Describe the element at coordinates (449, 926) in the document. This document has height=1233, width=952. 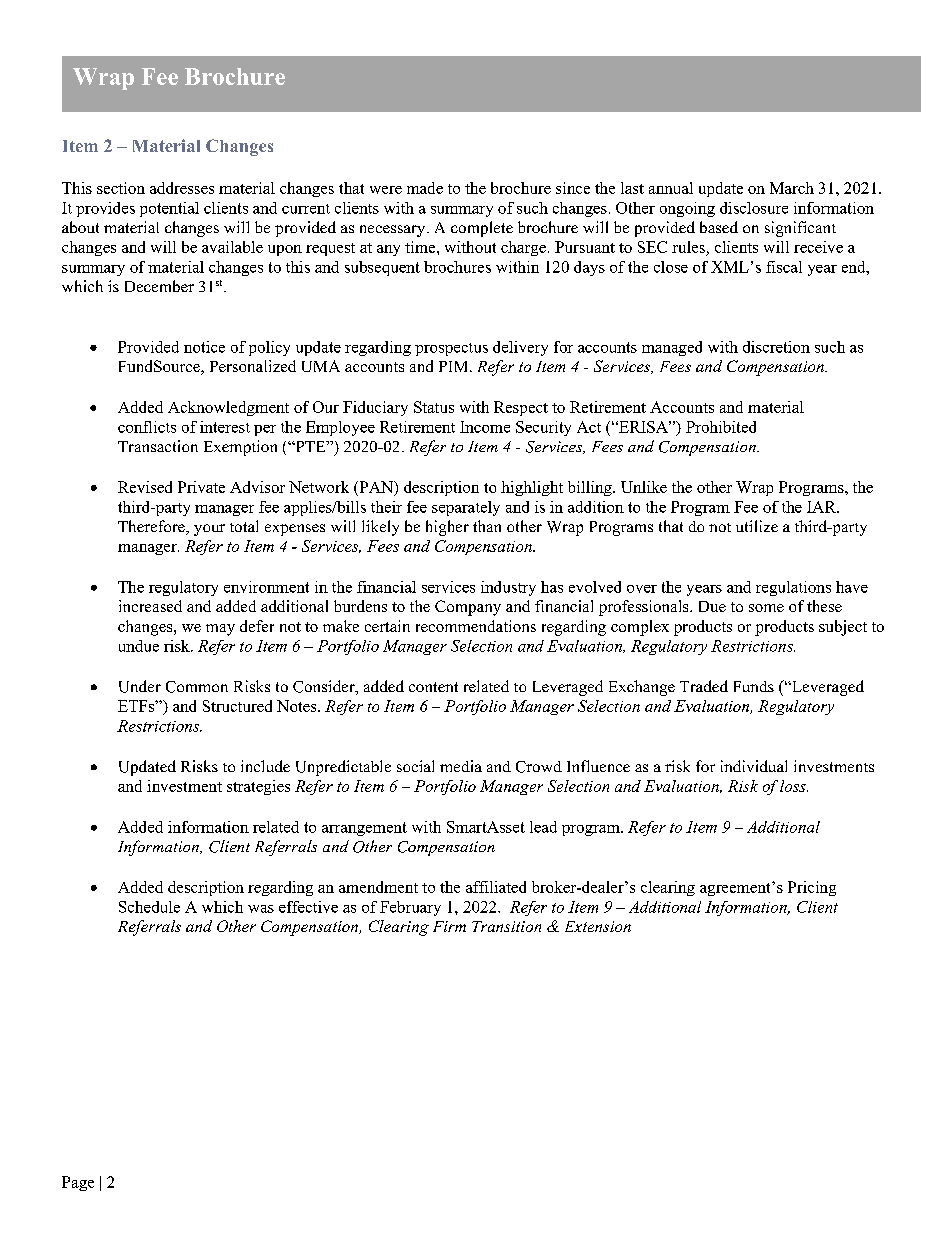
I see `Firm` at that location.
